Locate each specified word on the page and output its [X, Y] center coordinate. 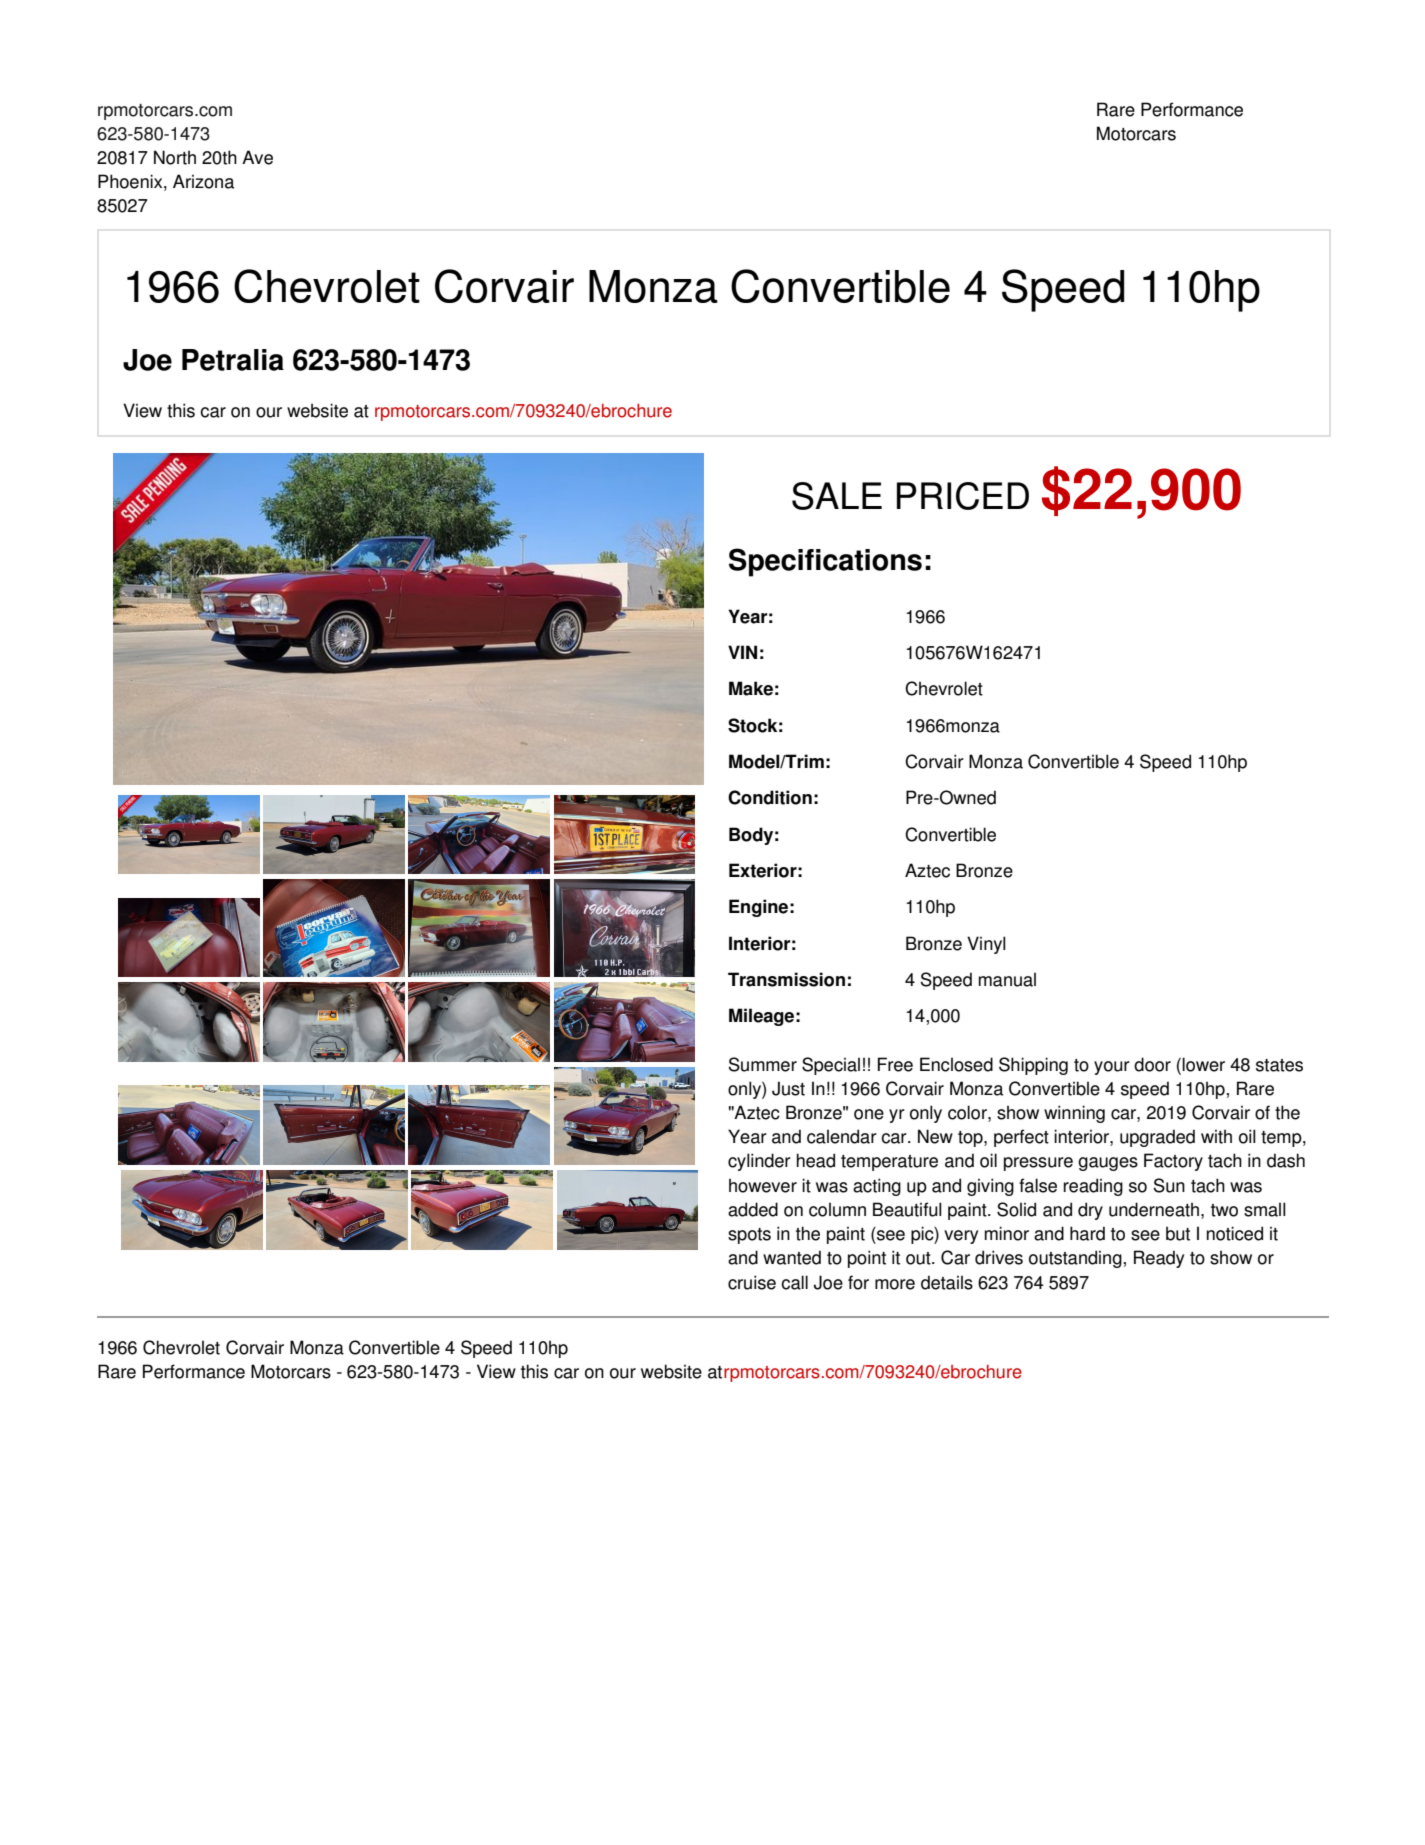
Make [751, 688]
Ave [257, 157]
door [1152, 1064]
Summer [763, 1064]
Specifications [825, 562]
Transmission [786, 979]
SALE [837, 496]
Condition [770, 797]
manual [1007, 979]
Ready [1159, 1259]
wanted [792, 1257]
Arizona [203, 181]
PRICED [963, 496]
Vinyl [986, 945]
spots [749, 1236]
